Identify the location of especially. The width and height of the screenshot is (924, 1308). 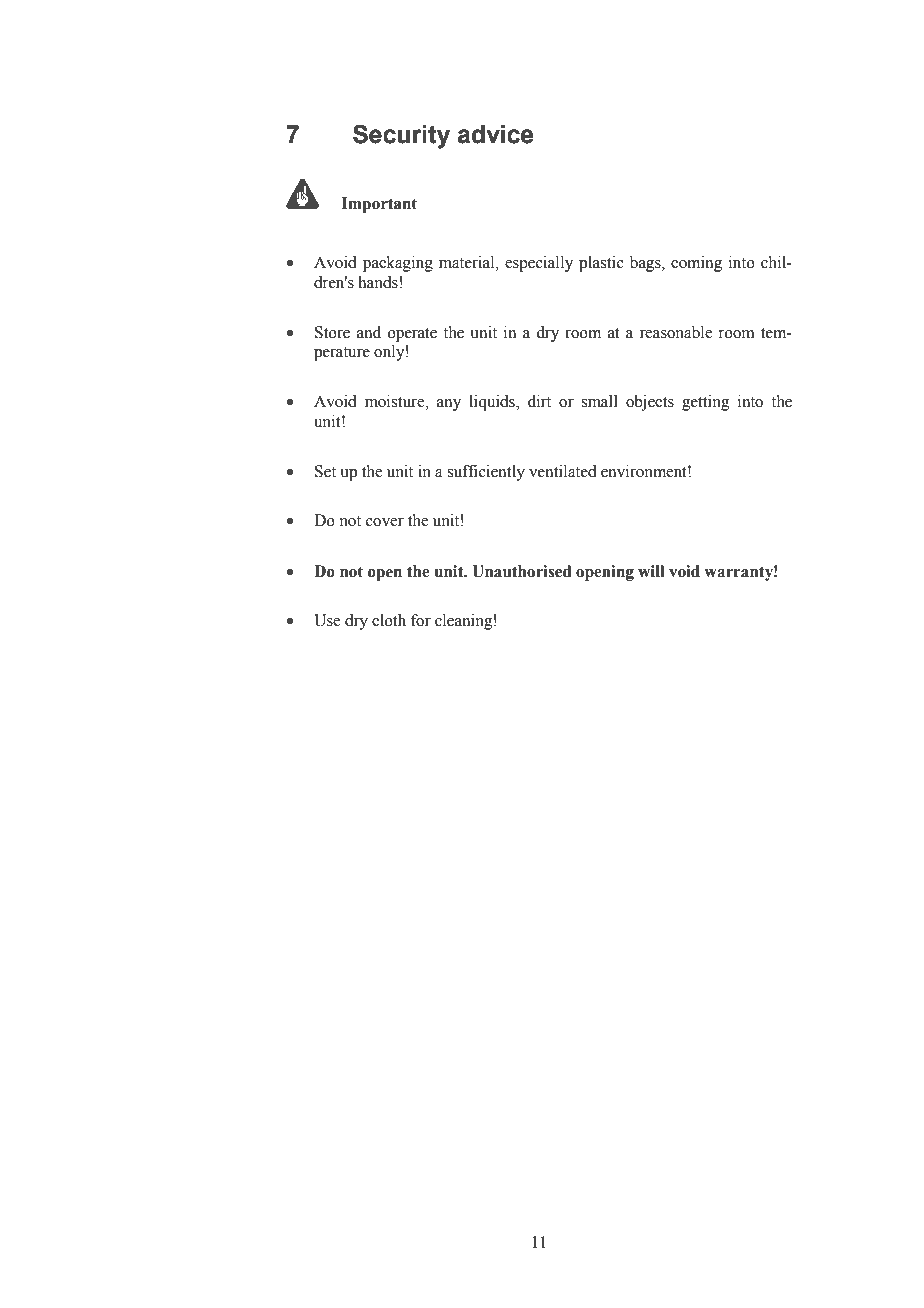
(539, 264).
